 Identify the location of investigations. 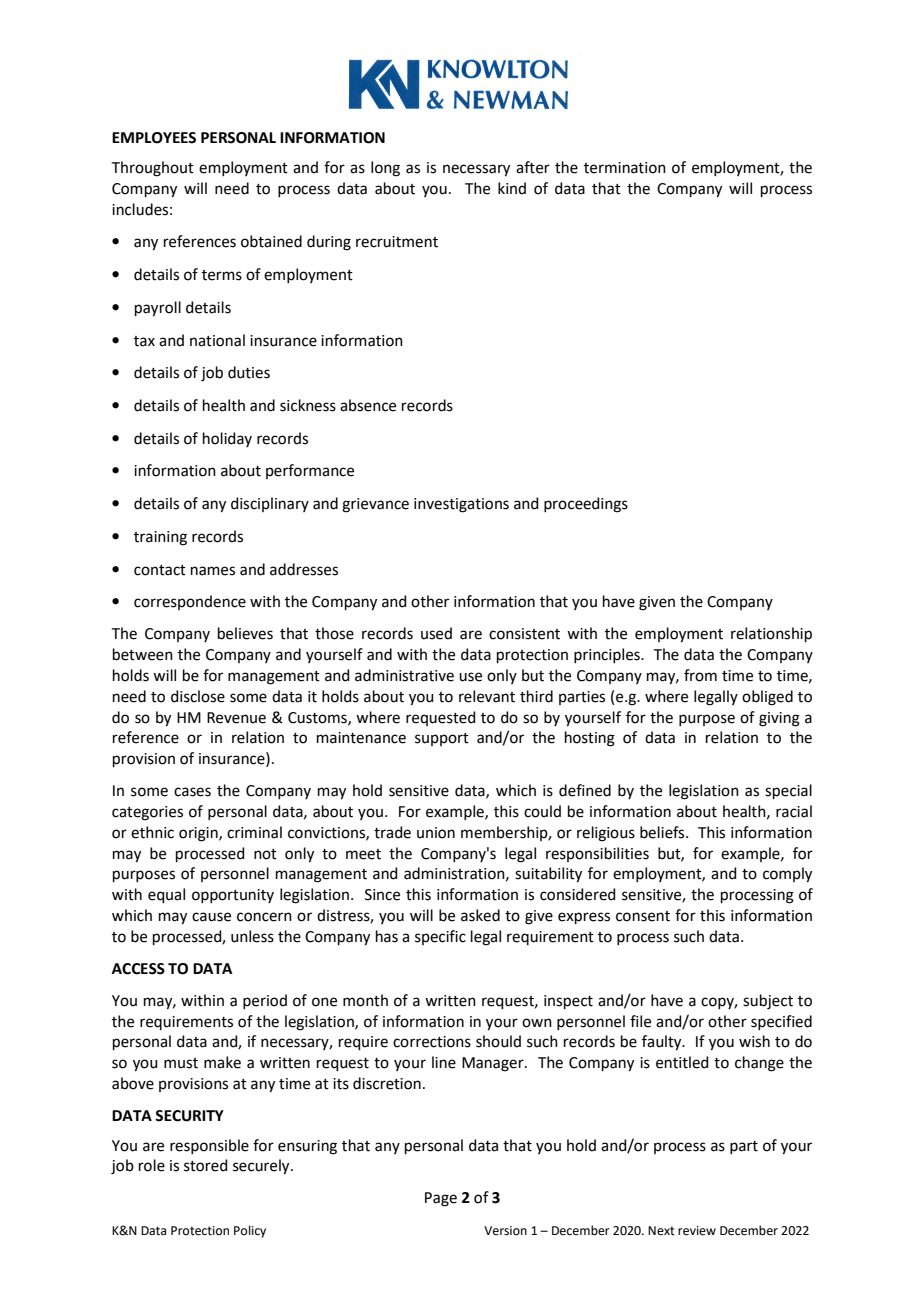
(461, 505).
